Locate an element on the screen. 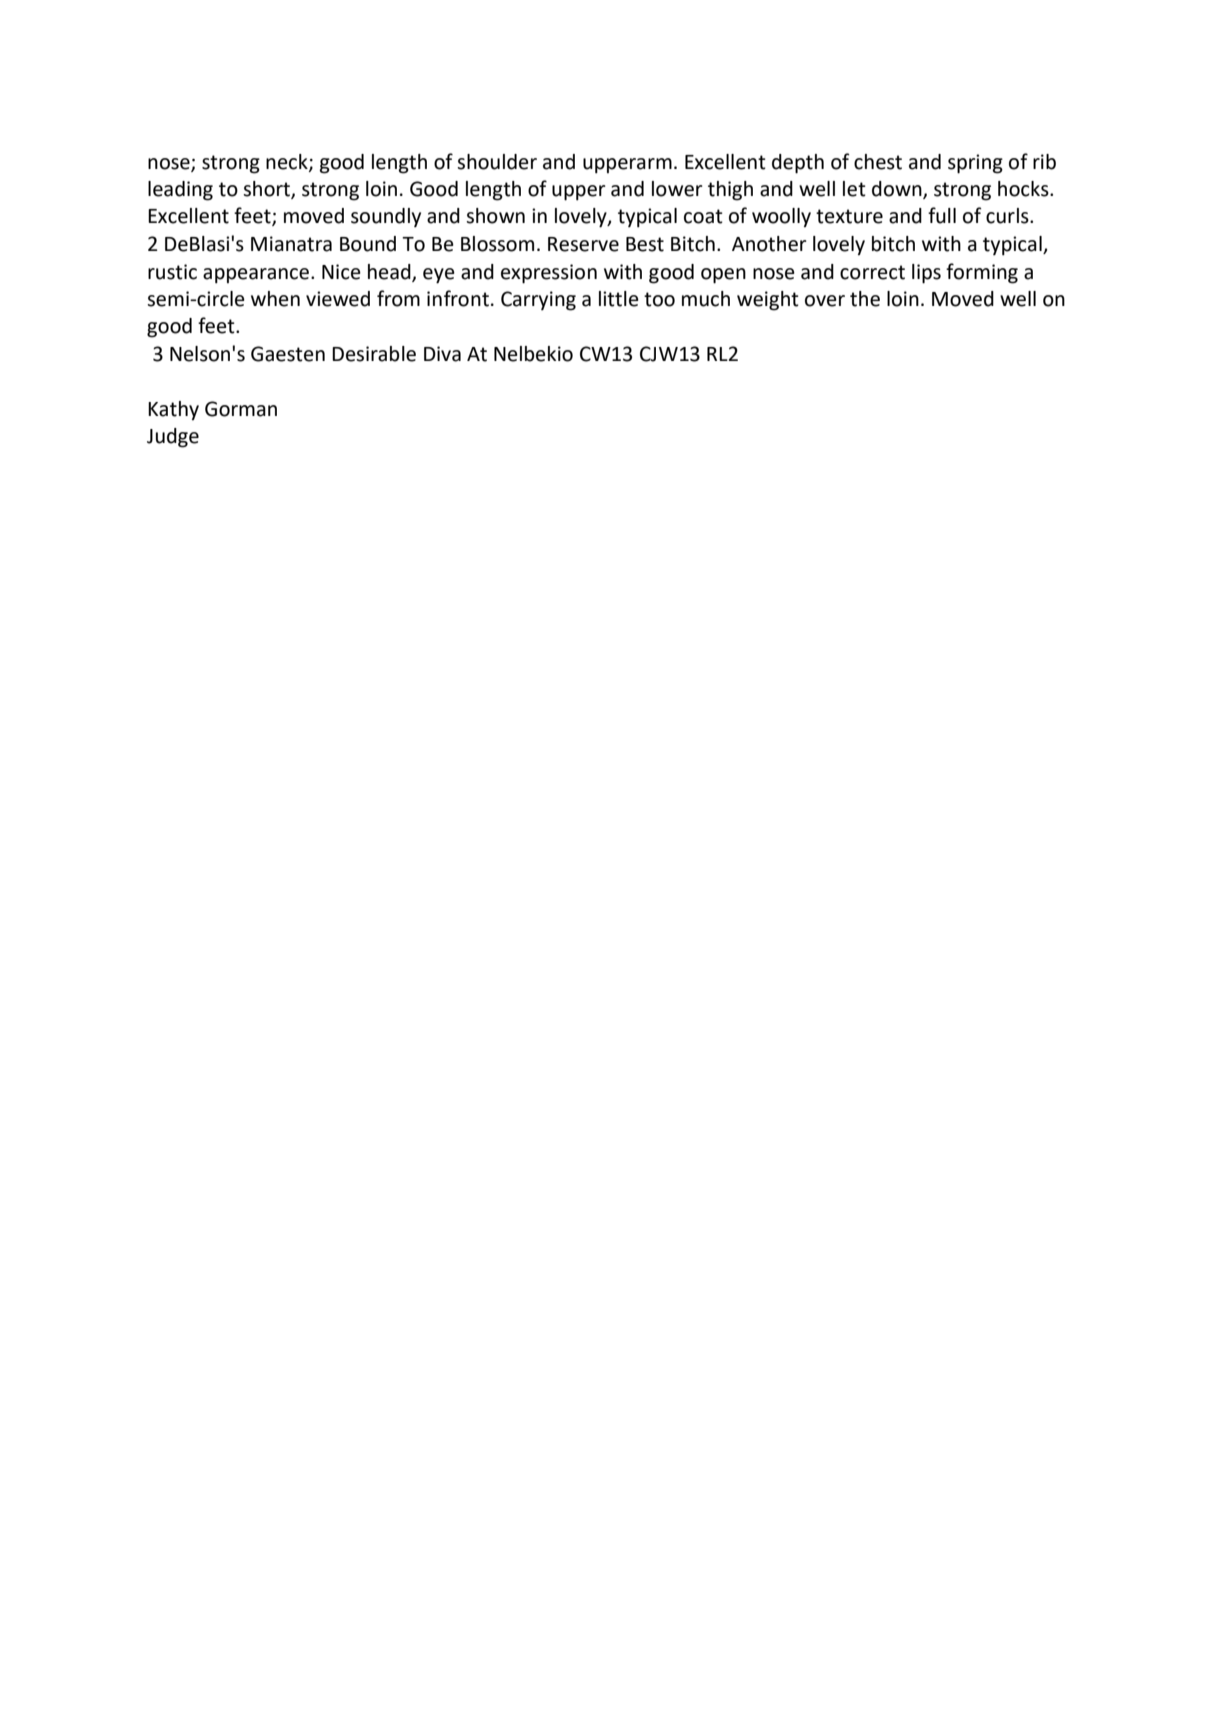 This screenshot has width=1217, height=1722. Reserve is located at coordinates (583, 244).
